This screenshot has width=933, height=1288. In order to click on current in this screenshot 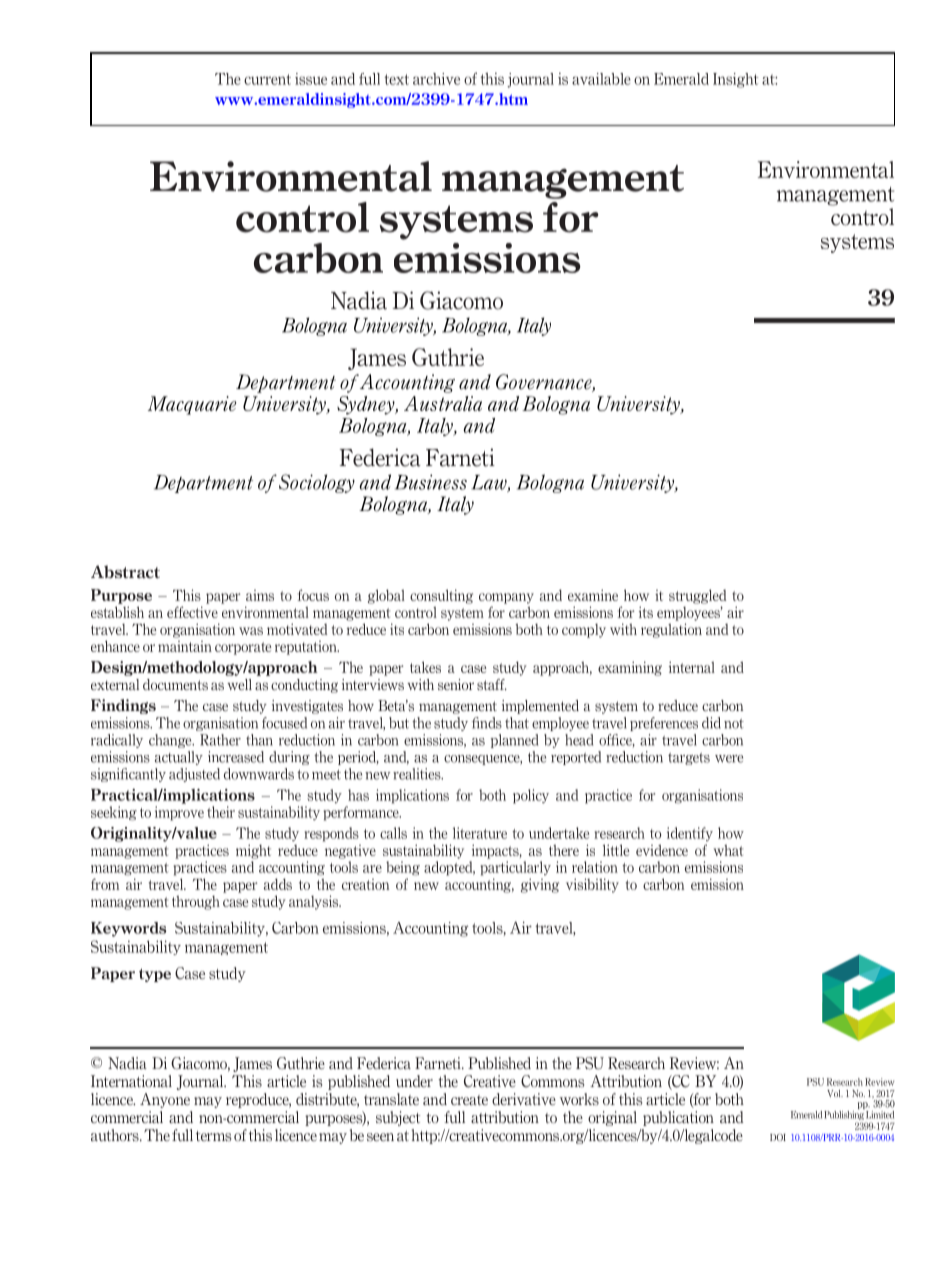, I will do `click(267, 79)`.
